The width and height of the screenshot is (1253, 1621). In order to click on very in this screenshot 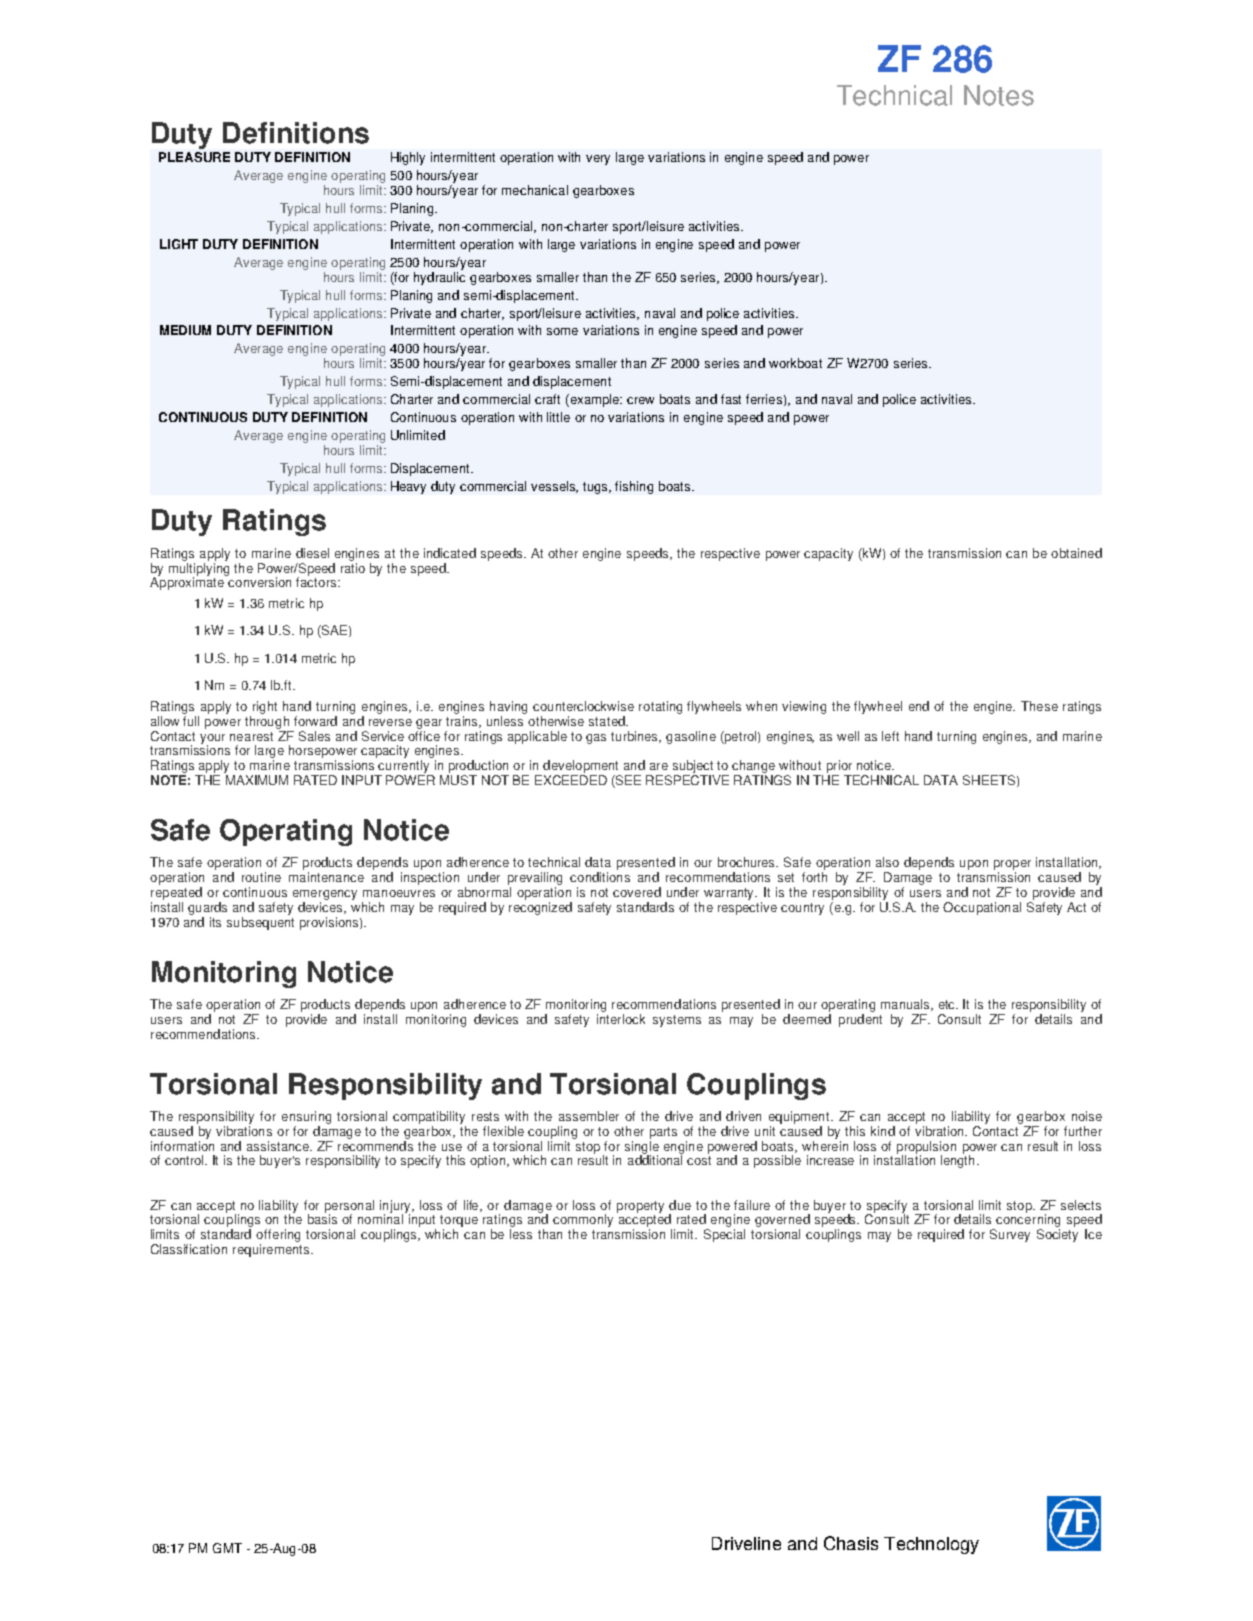, I will do `click(598, 160)`.
